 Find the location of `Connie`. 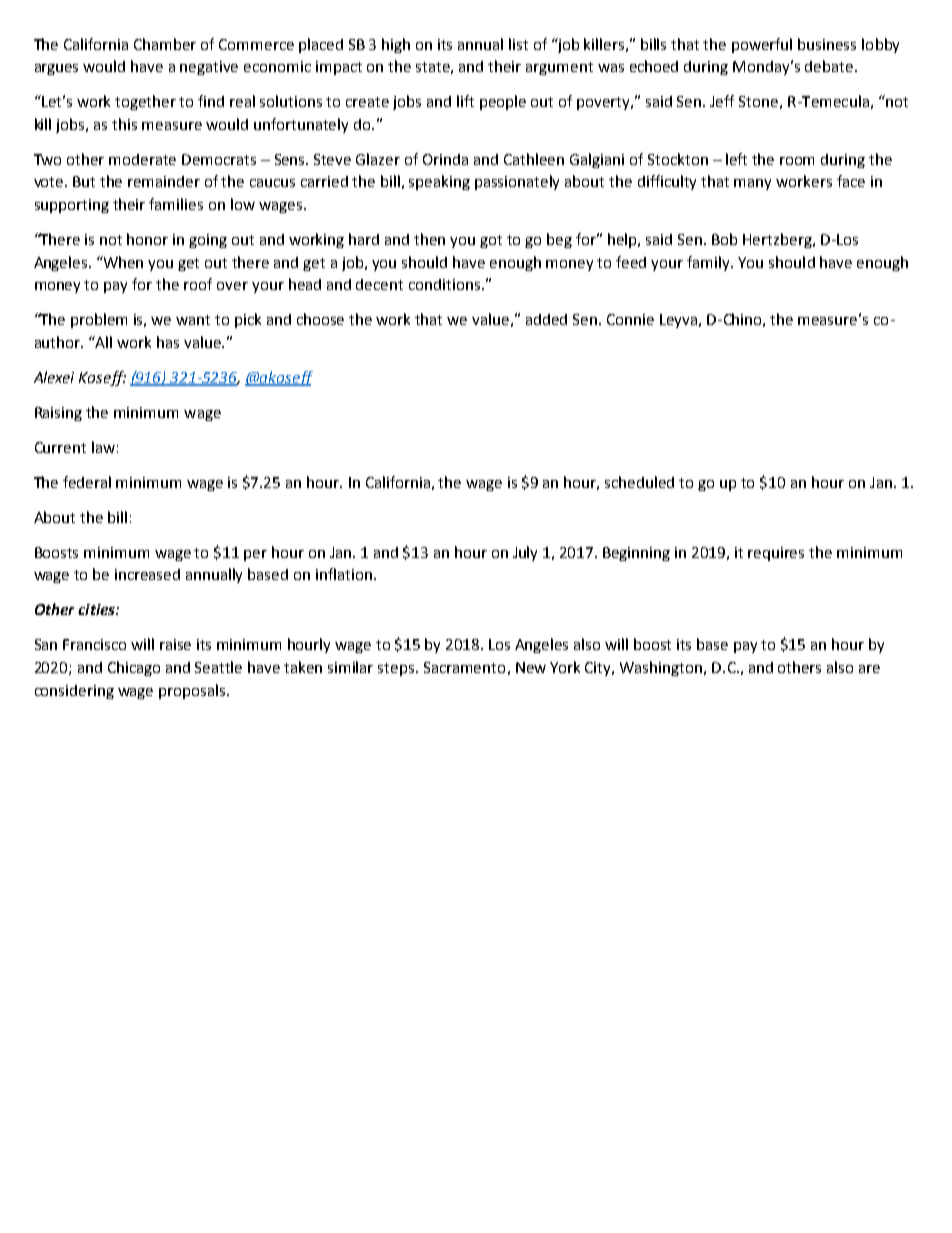

Connie is located at coordinates (630, 319).
